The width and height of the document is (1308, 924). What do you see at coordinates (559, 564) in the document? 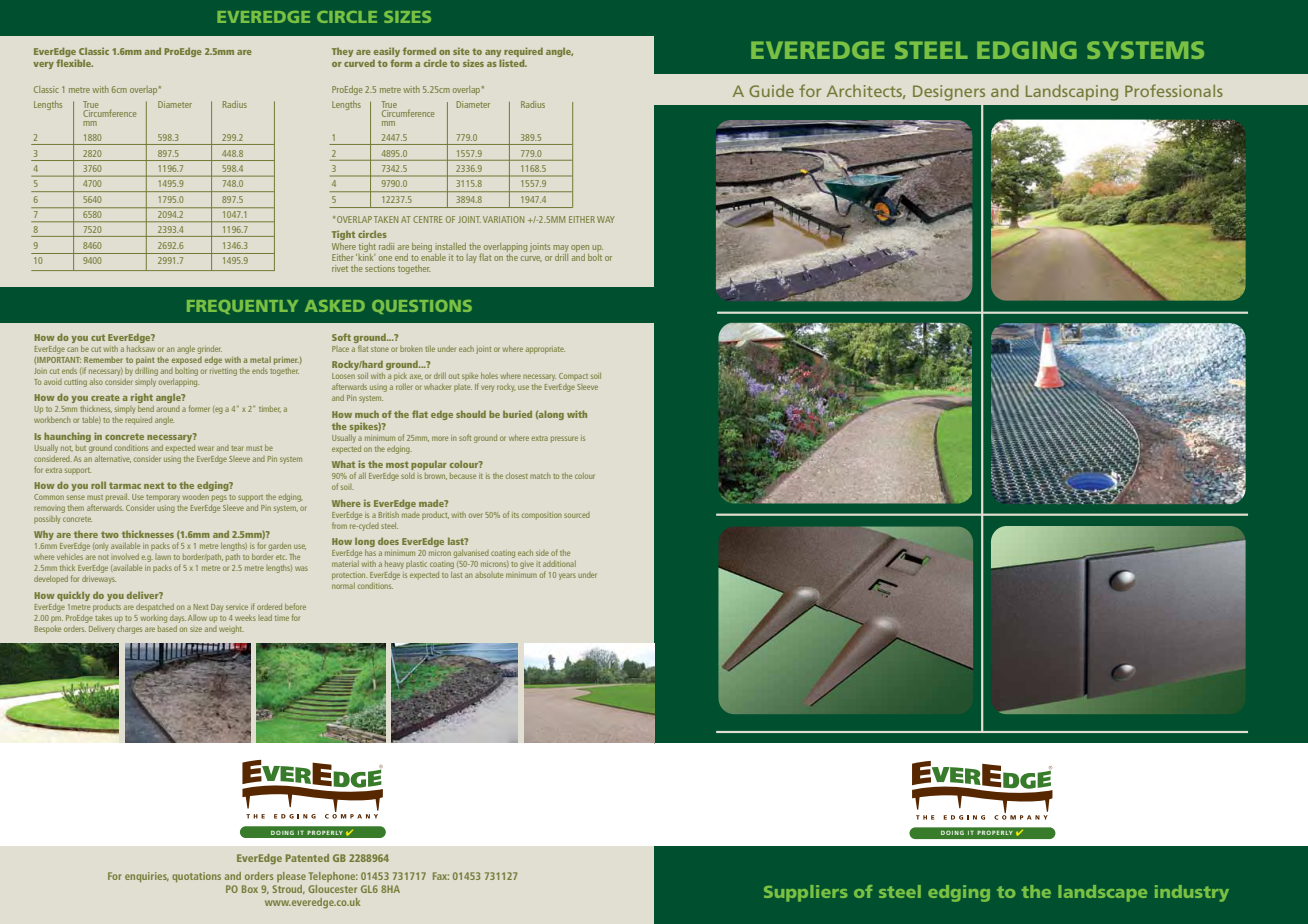
I see `additional` at bounding box center [559, 564].
